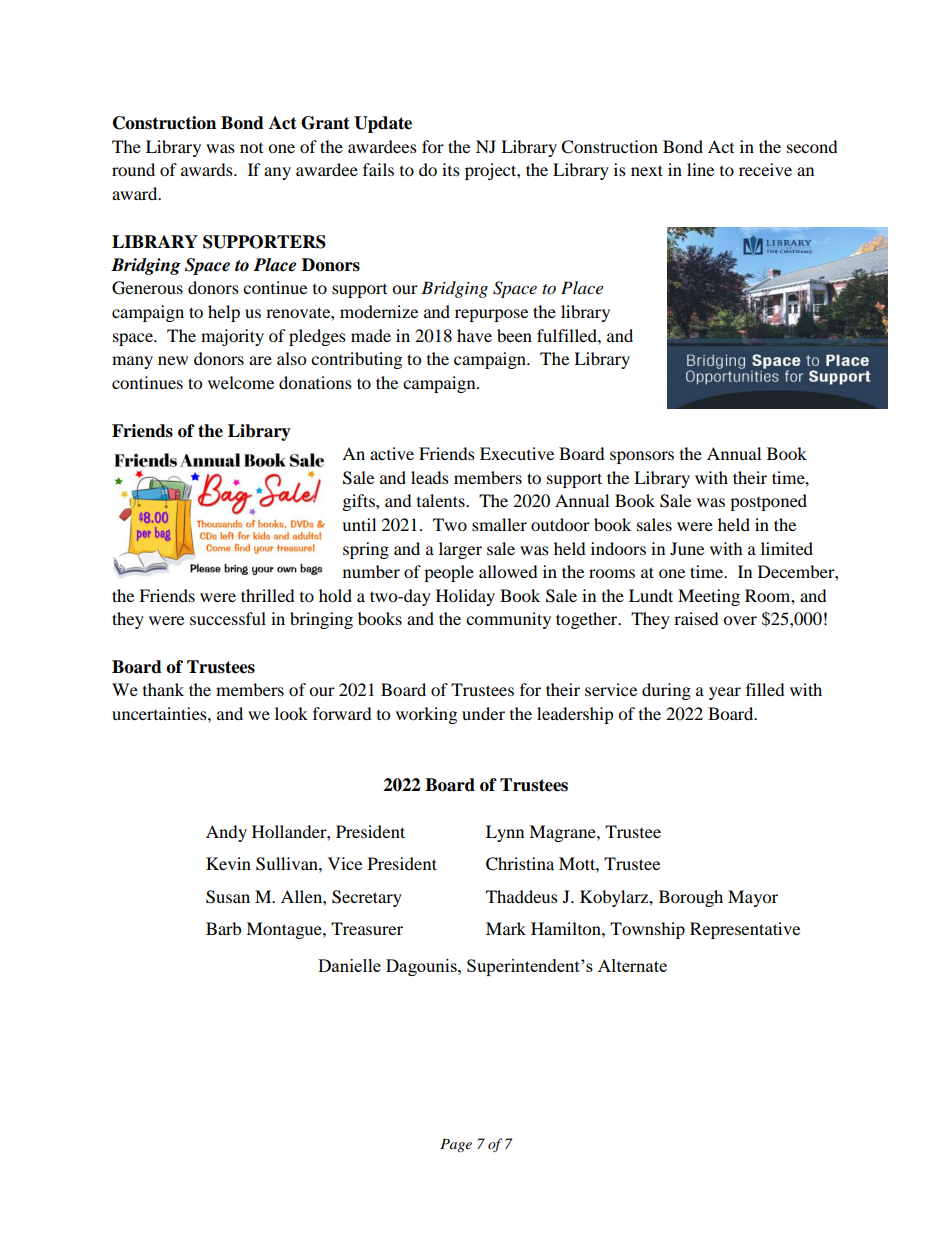 This page has width=952, height=1233. I want to click on not, so click(251, 148).
